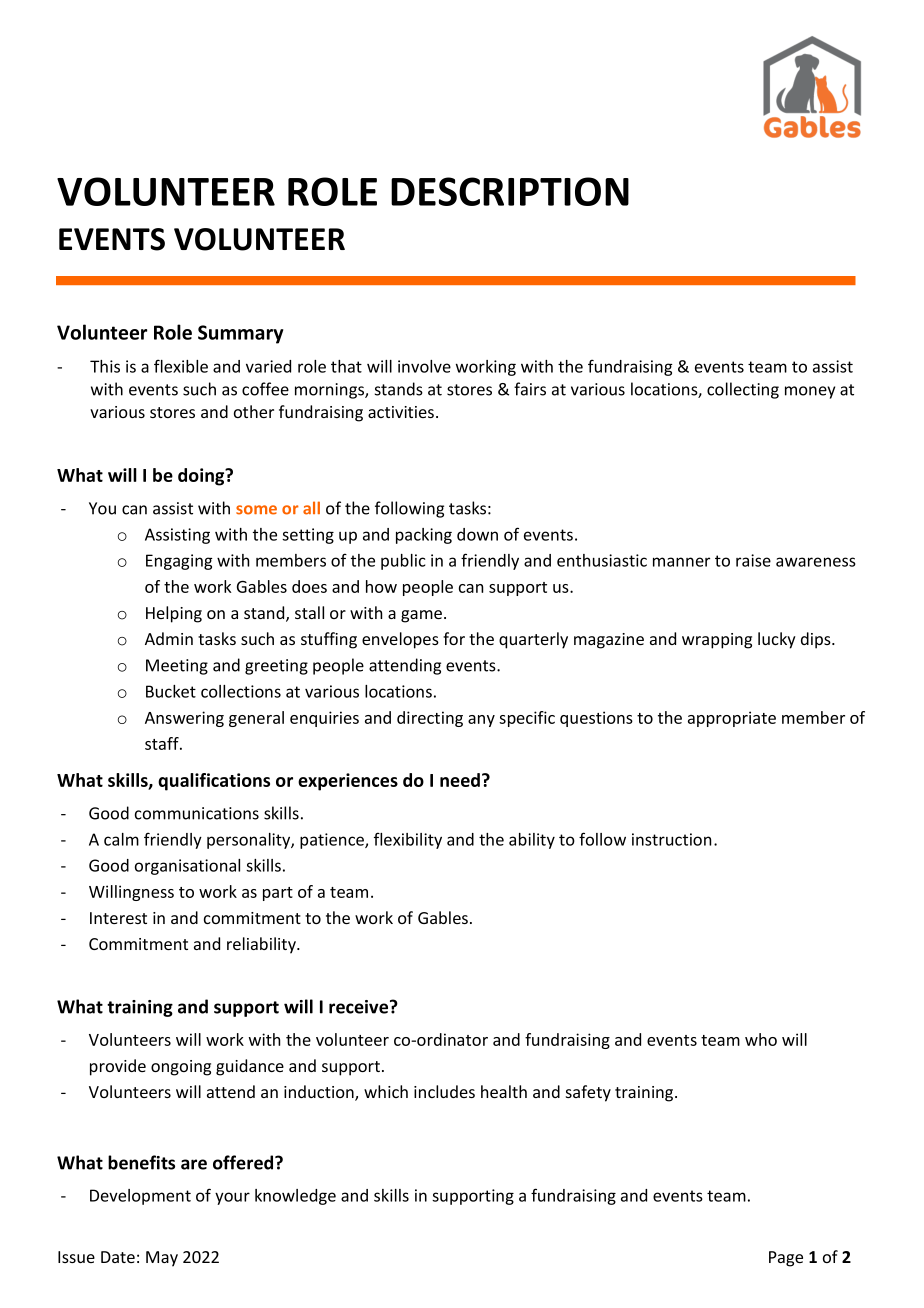  I want to click on packing, so click(424, 536).
